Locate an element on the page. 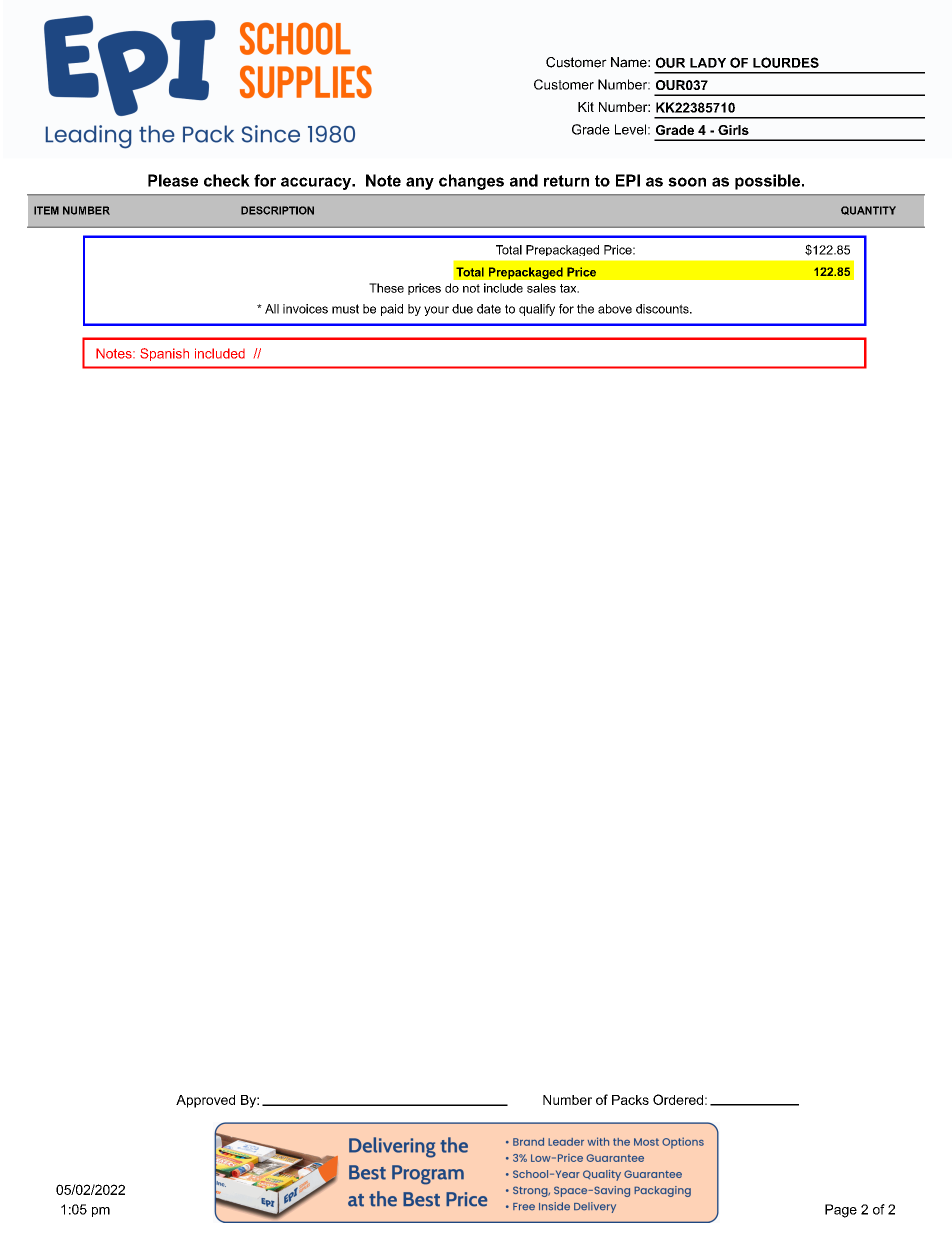  Please is located at coordinates (173, 180).
